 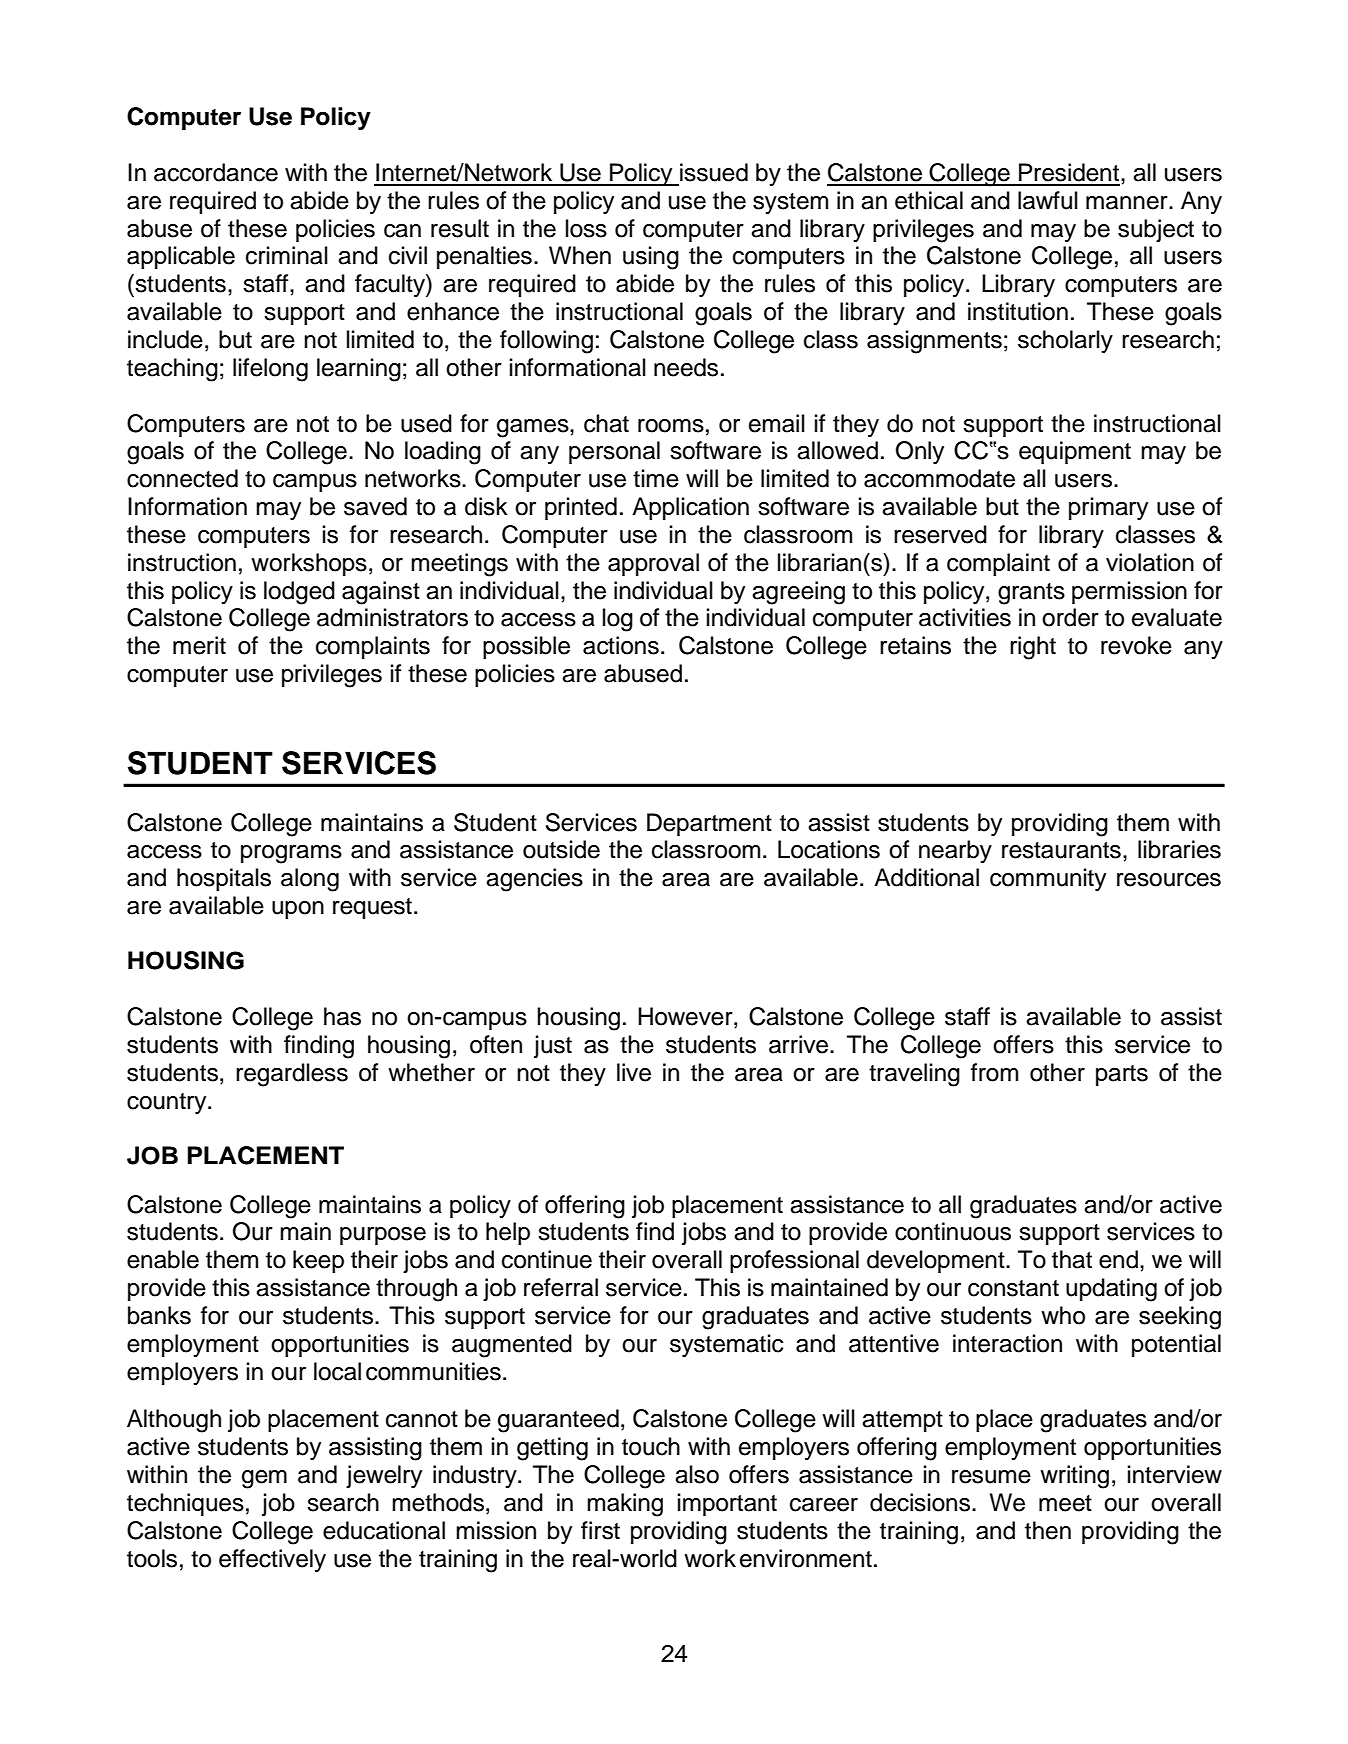 I want to click on right, so click(x=1033, y=648).
